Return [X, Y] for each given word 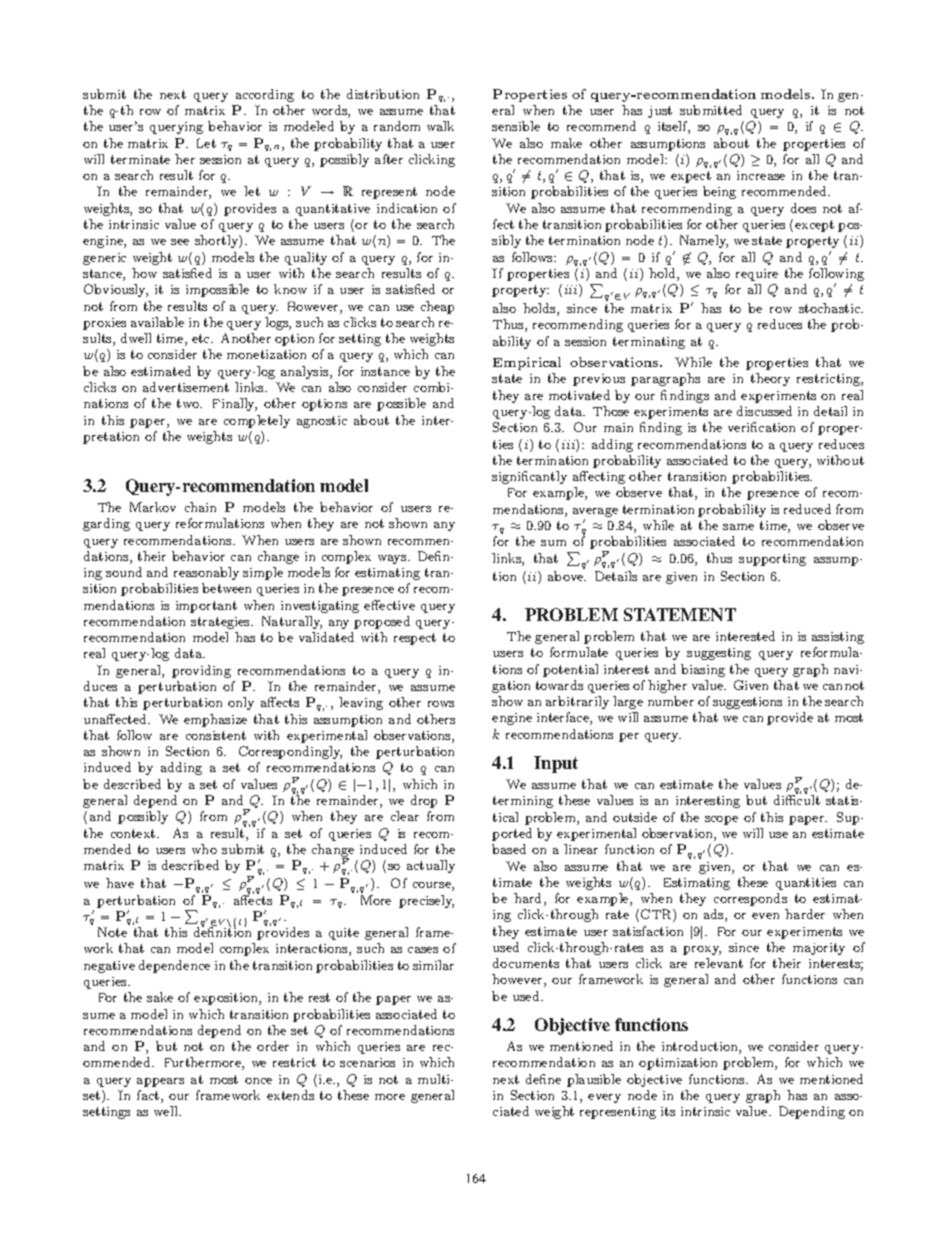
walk [440, 126]
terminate [140, 159]
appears [160, 1082]
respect [415, 639]
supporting [772, 560]
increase [761, 175]
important [206, 607]
